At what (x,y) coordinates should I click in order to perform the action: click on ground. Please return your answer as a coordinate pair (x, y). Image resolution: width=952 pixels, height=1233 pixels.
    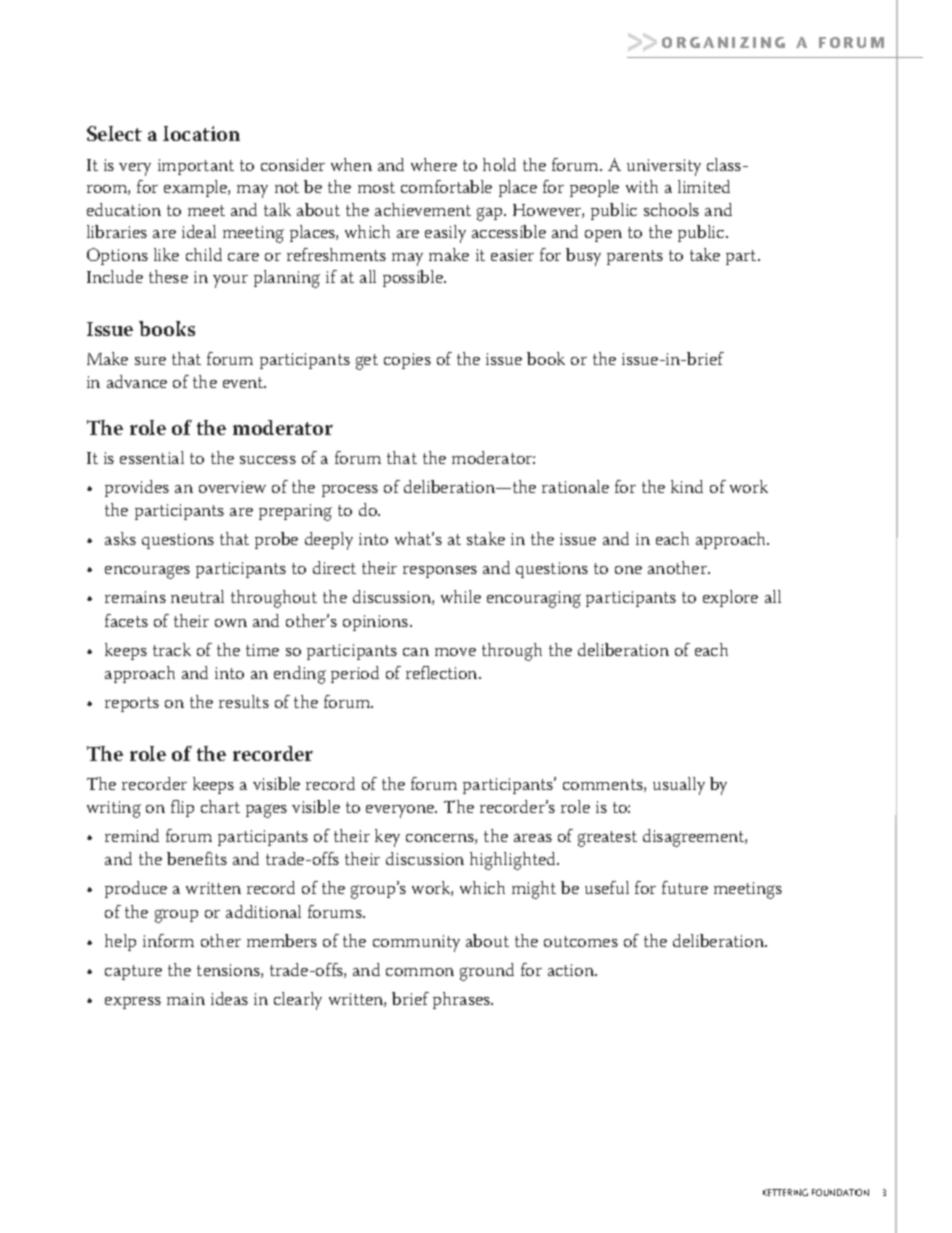
    Looking at the image, I should click on (487, 972).
